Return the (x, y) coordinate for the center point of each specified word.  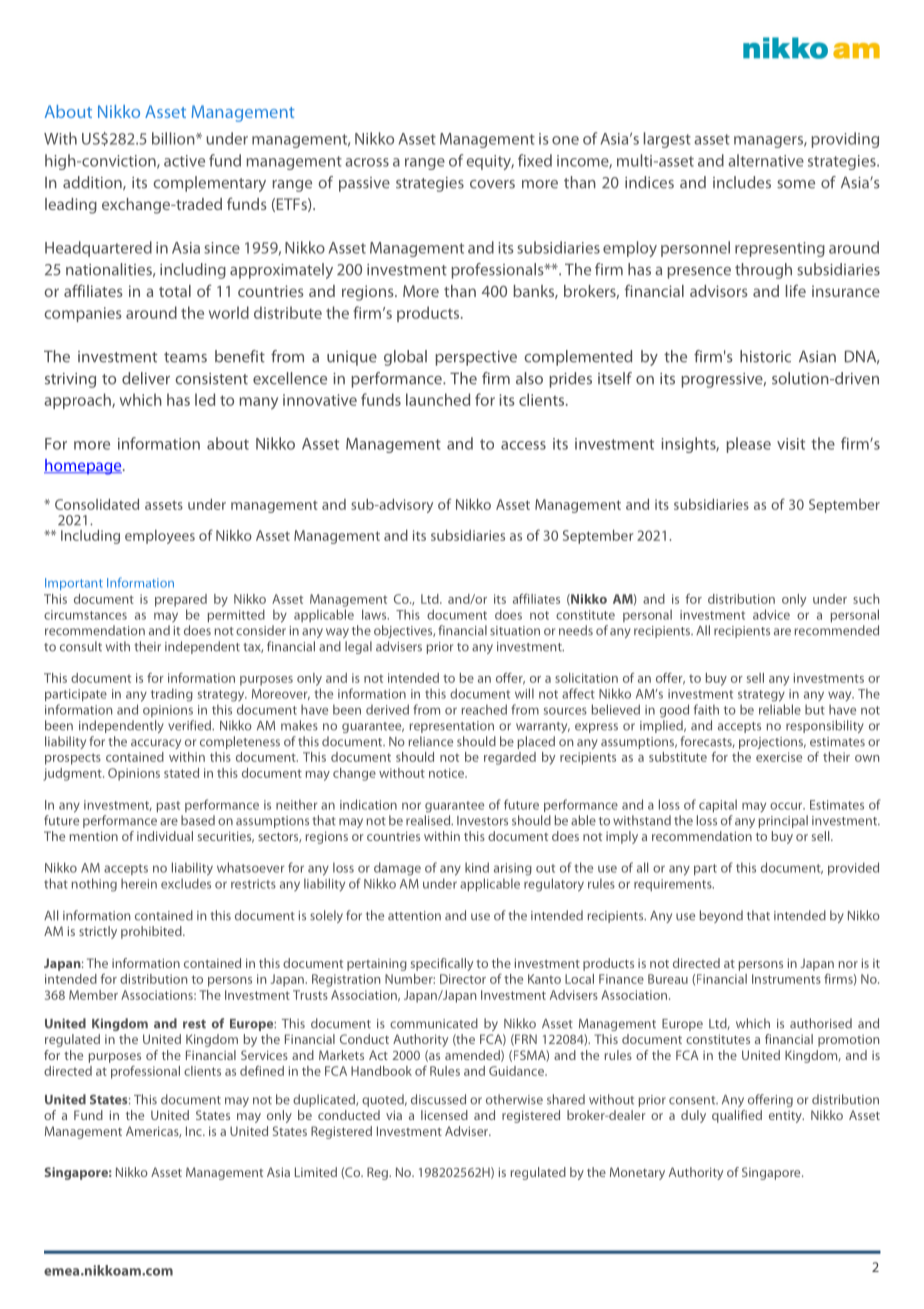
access (523, 445)
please (748, 445)
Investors (482, 821)
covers (492, 184)
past (168, 806)
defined (262, 1071)
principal (783, 821)
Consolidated (97, 504)
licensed (444, 1115)
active (184, 161)
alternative (766, 160)
